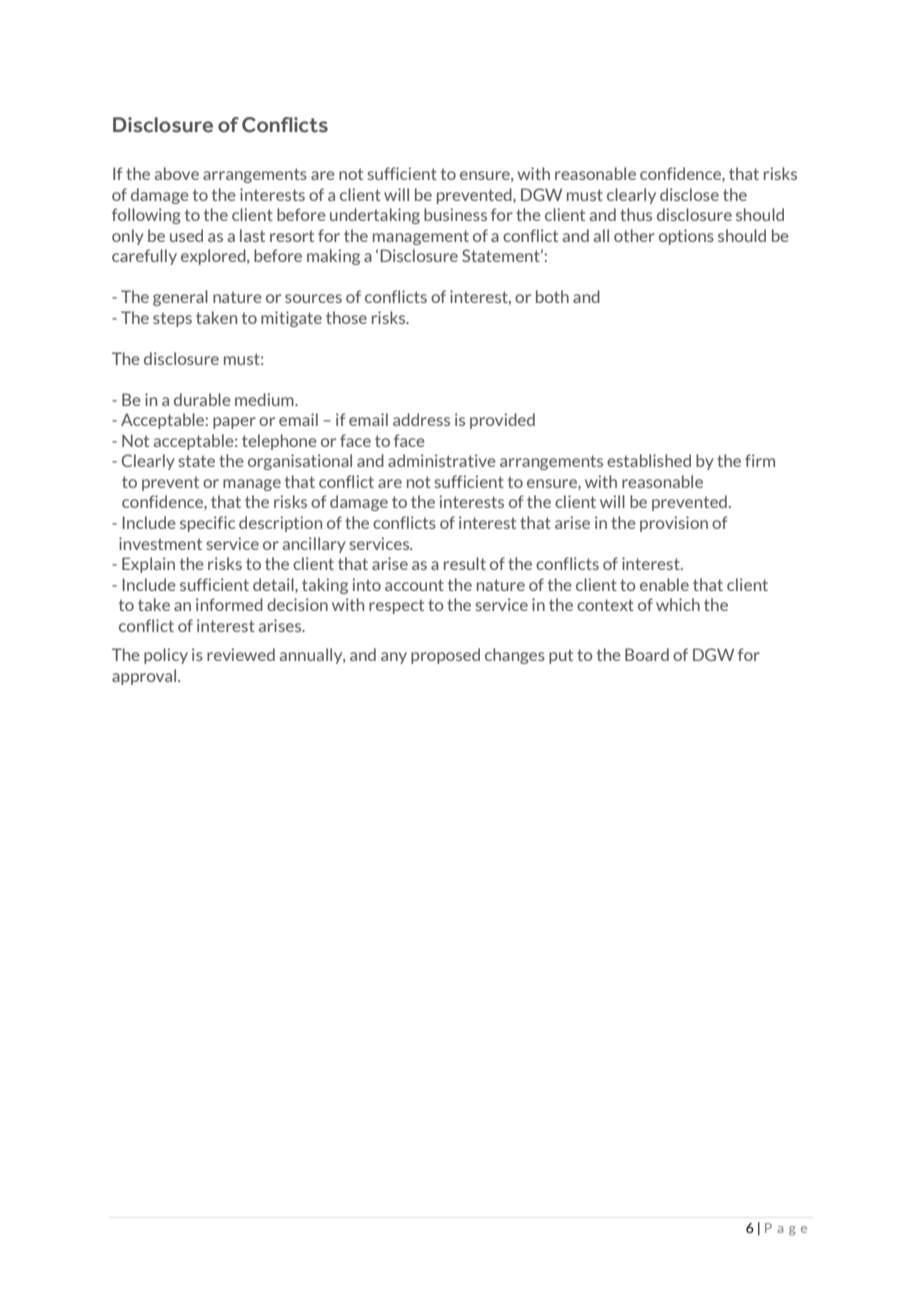 The width and height of the screenshot is (924, 1308). I want to click on policy, so click(166, 656).
